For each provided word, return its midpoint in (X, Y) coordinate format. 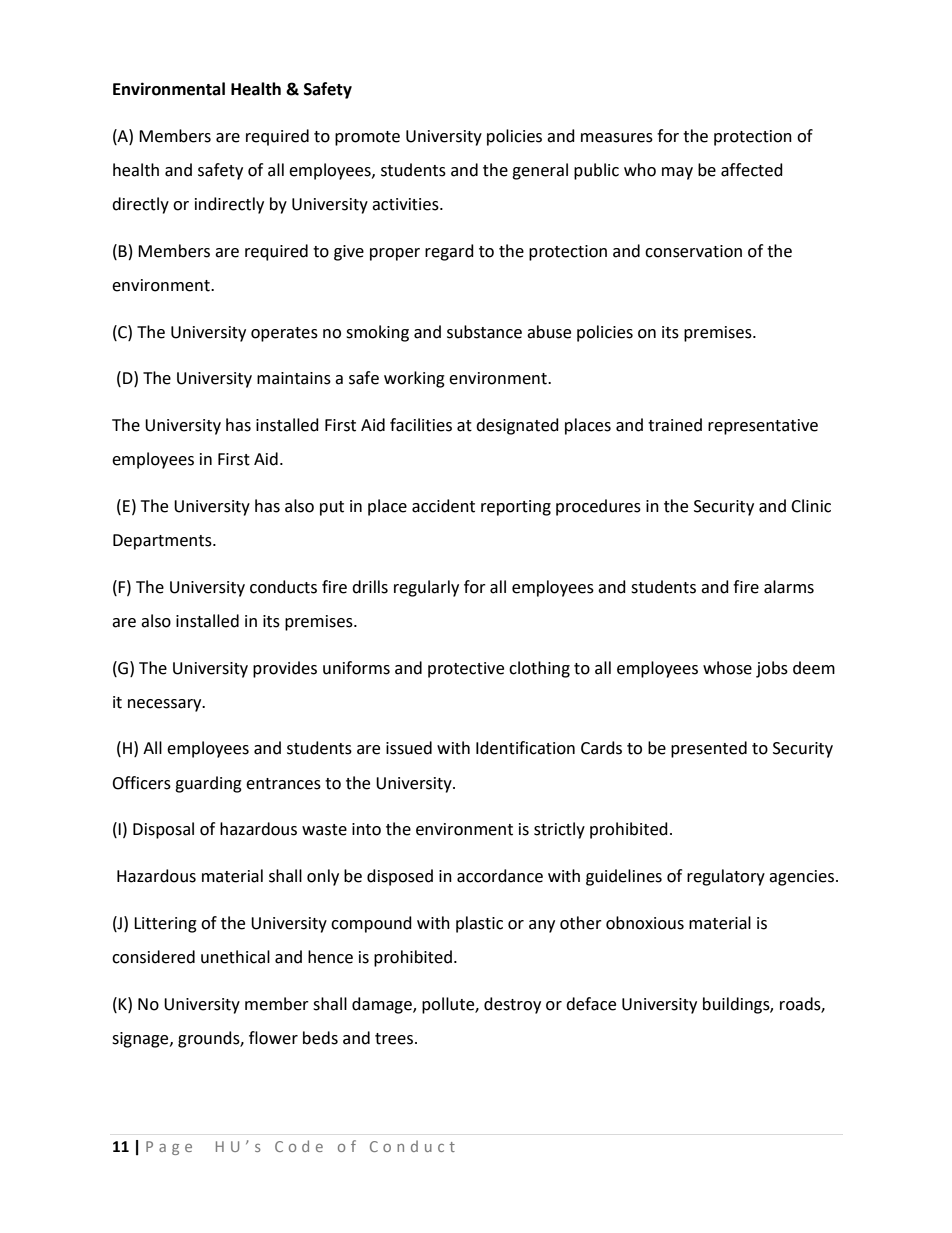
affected (752, 170)
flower (273, 1038)
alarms (789, 587)
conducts (283, 587)
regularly (426, 588)
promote (367, 138)
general (540, 171)
